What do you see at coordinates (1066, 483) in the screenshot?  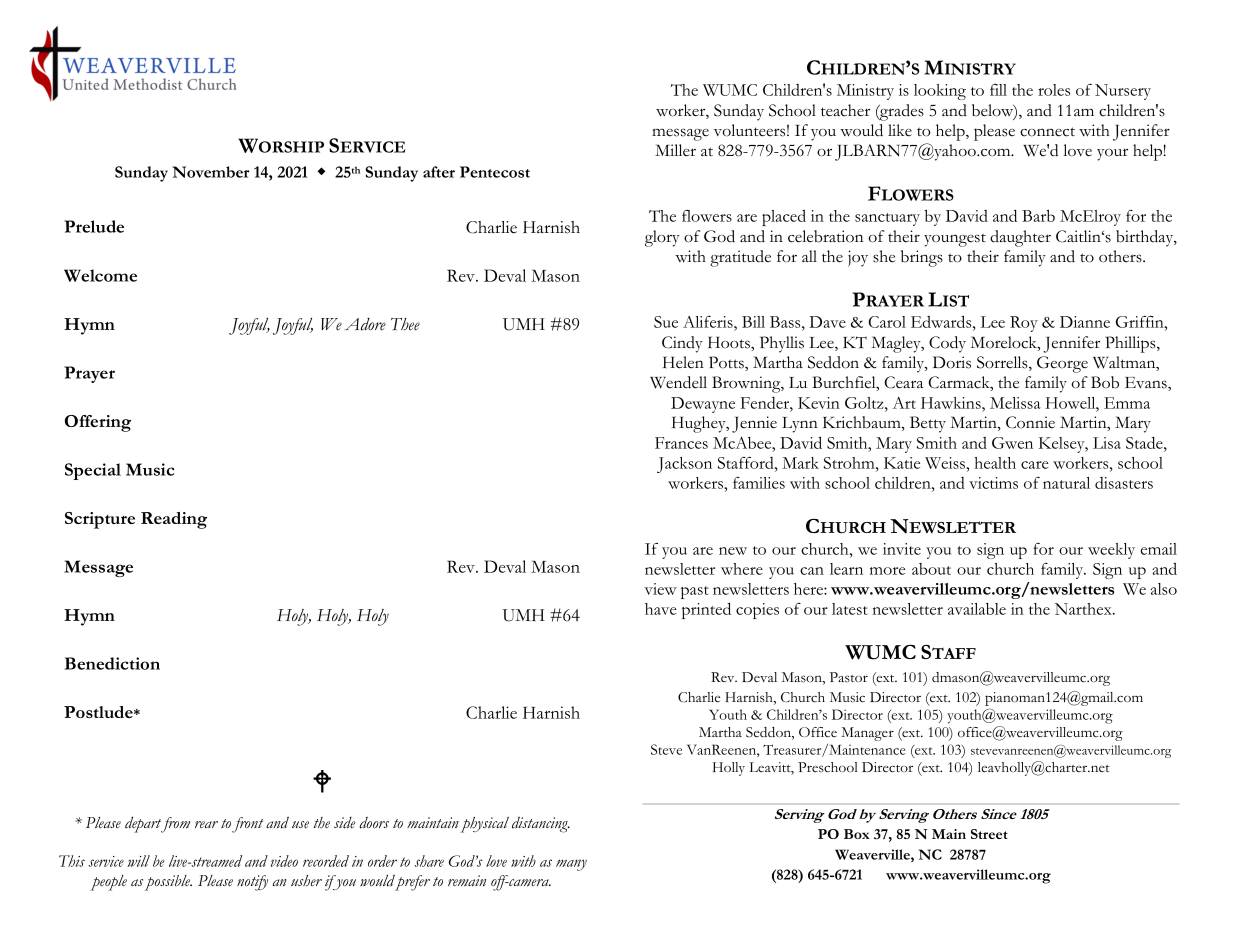 I see `natural` at bounding box center [1066, 483].
